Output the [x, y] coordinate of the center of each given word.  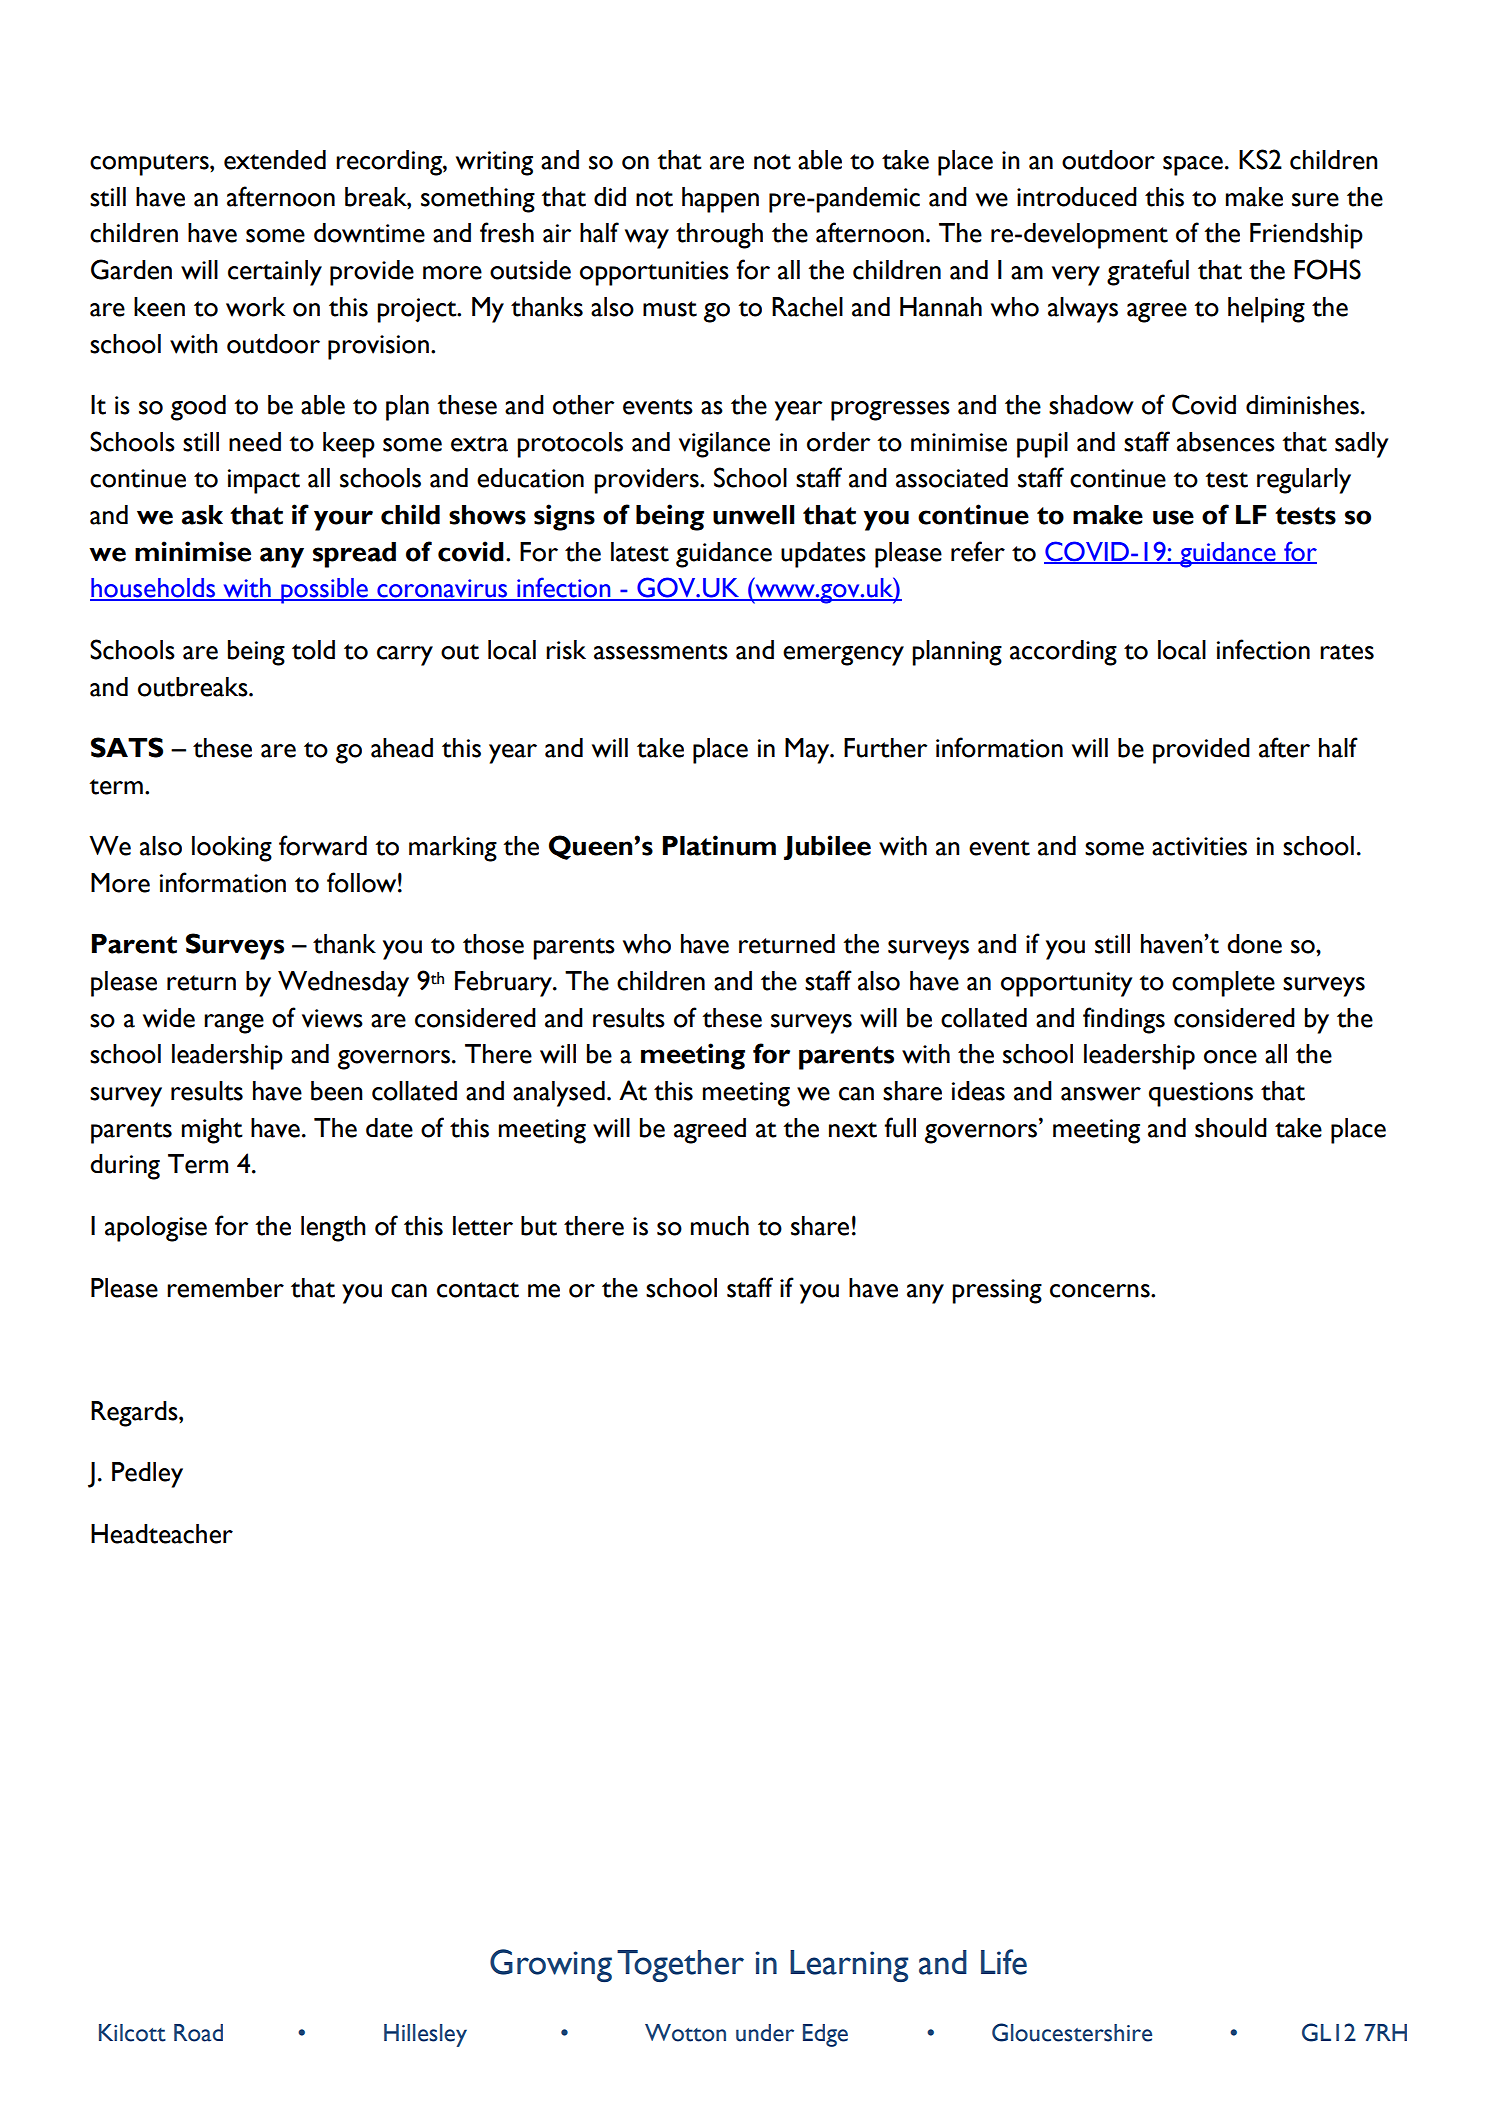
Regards [135, 1414]
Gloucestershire [1072, 2032]
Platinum [719, 845]
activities [1199, 846]
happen [720, 200]
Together [680, 1966]
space [1193, 166]
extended [275, 160]
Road [198, 2033]
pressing [997, 1291]
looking [232, 849]
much [720, 1226]
